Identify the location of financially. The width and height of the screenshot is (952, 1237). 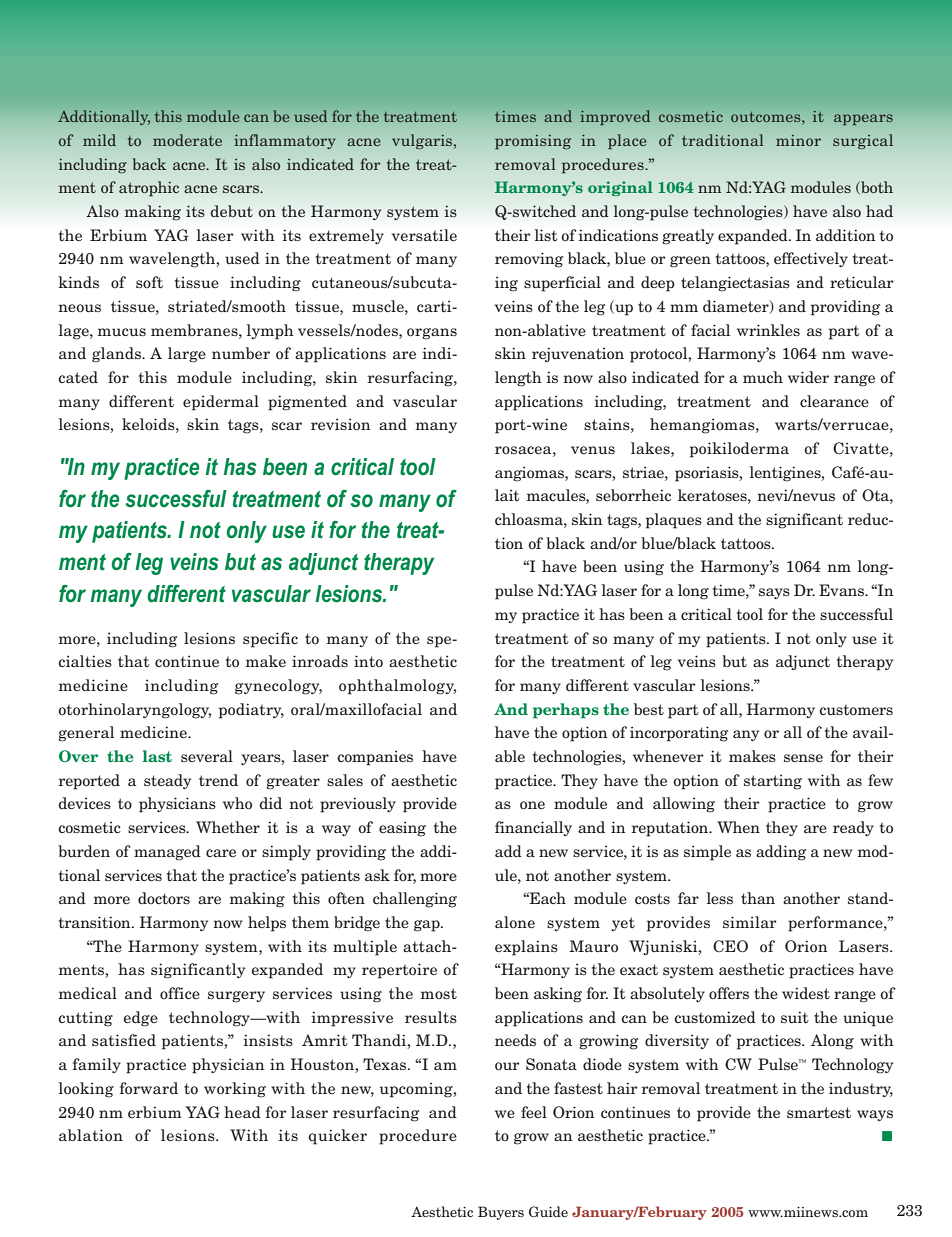
(533, 828).
